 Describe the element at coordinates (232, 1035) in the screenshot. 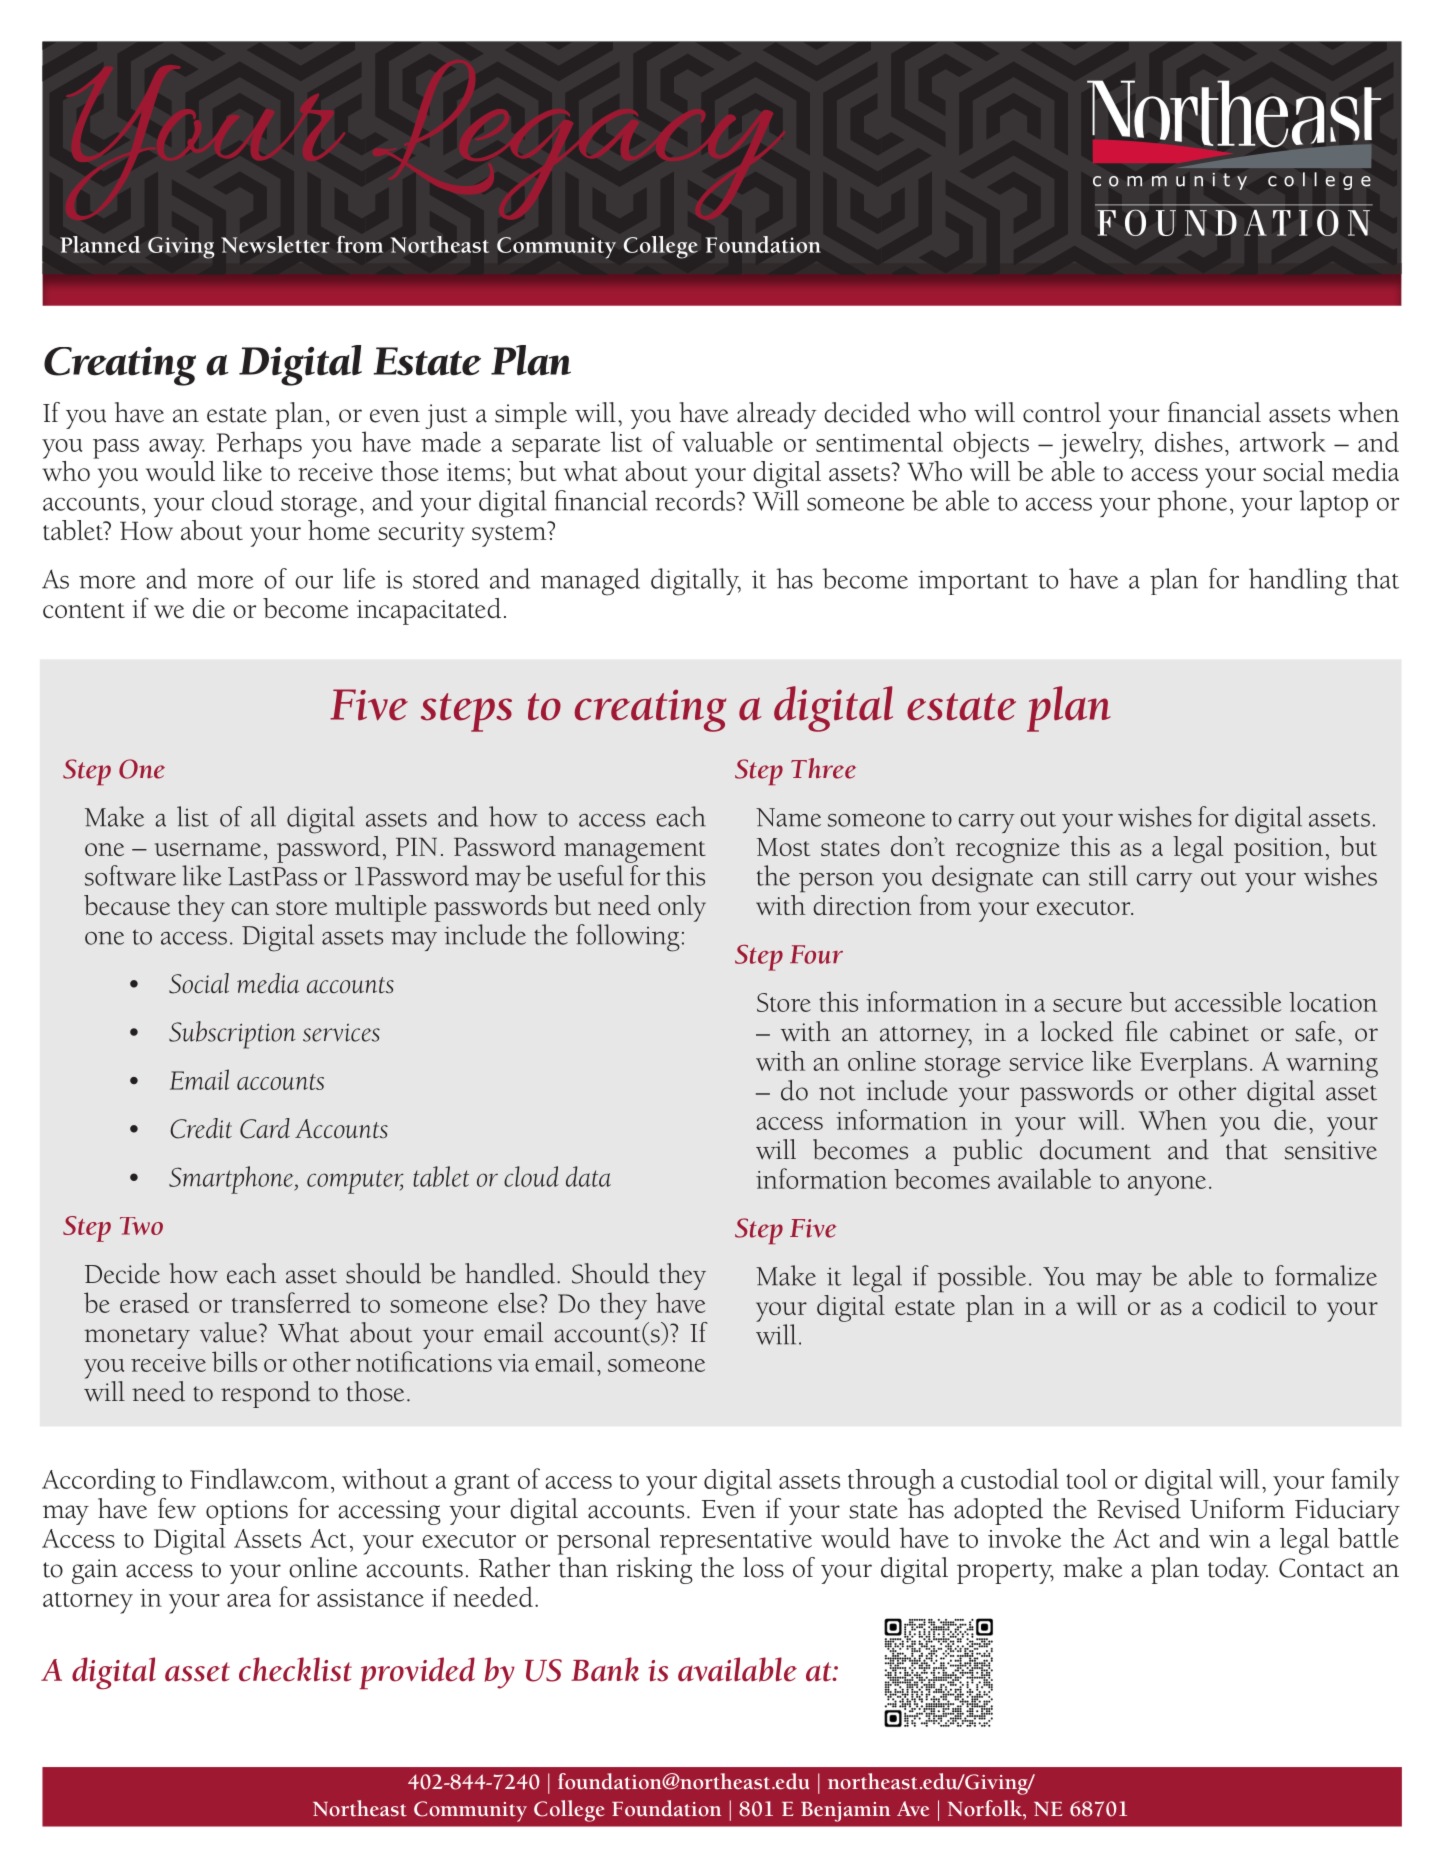

I see `Subscription` at that location.
